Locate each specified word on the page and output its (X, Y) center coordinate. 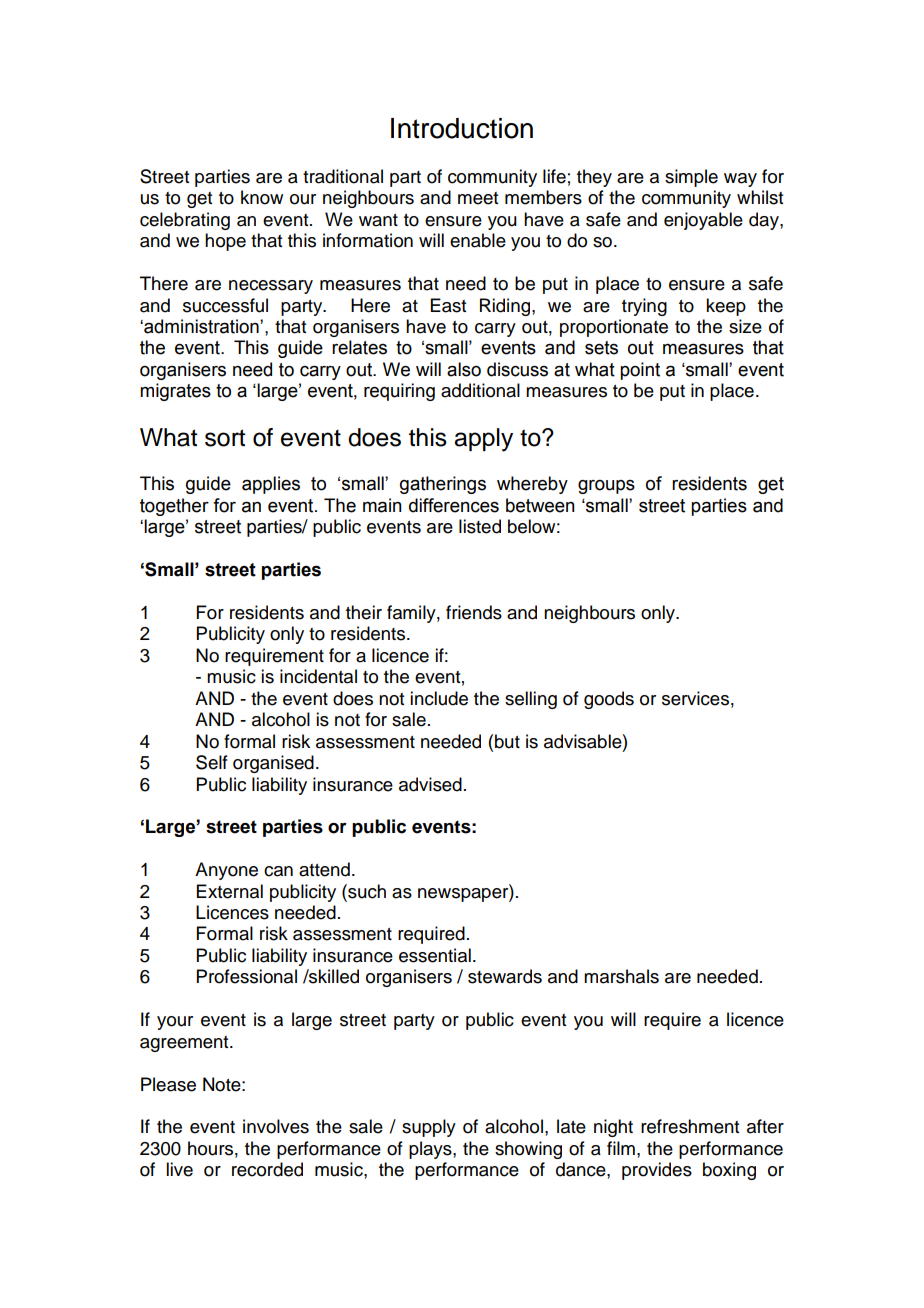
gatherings (443, 485)
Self (212, 762)
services (695, 698)
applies (271, 485)
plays (431, 1150)
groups (606, 487)
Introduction (462, 128)
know (262, 197)
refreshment (690, 1126)
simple (691, 178)
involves (276, 1126)
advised (430, 784)
